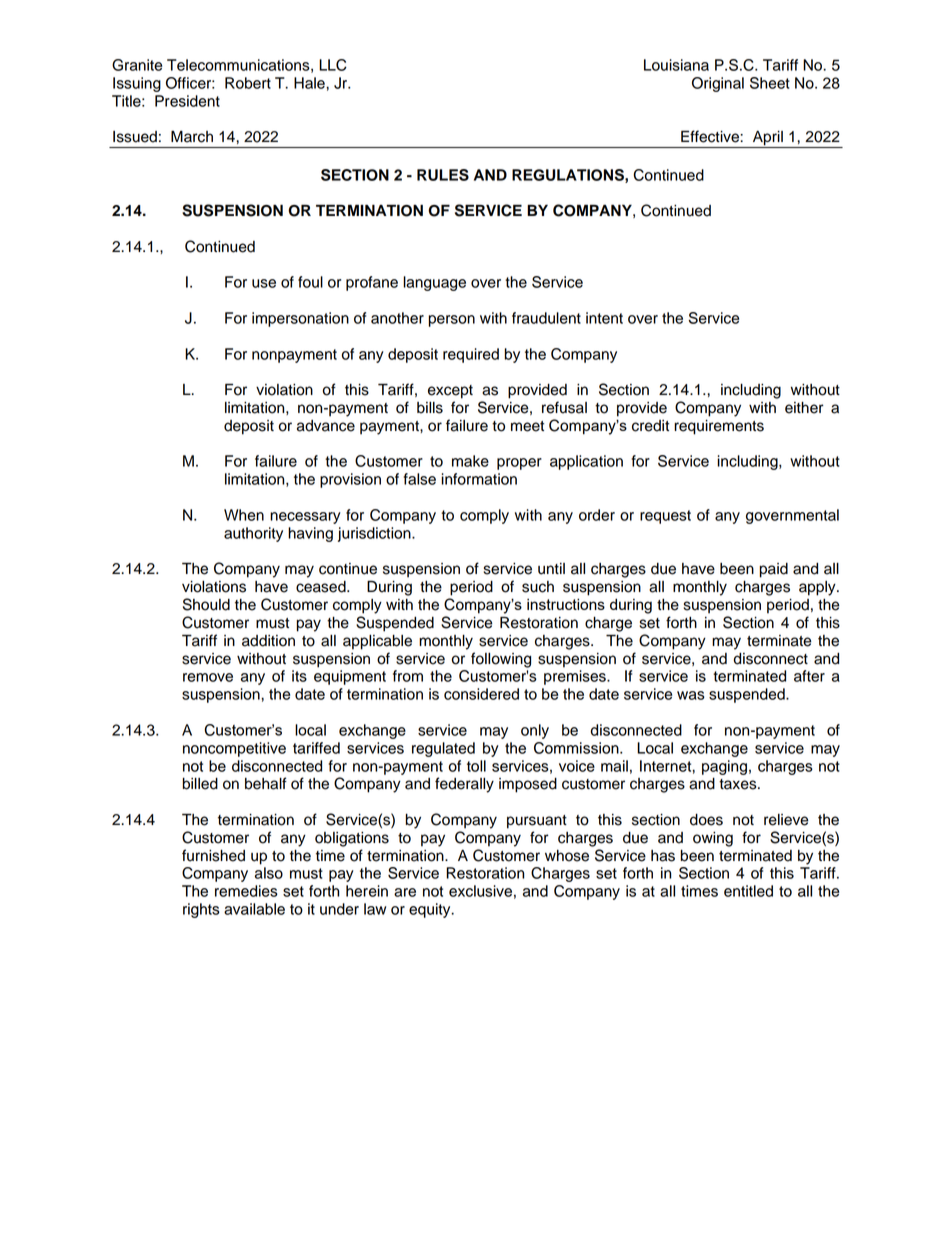  I want to click on RULES, so click(443, 175).
